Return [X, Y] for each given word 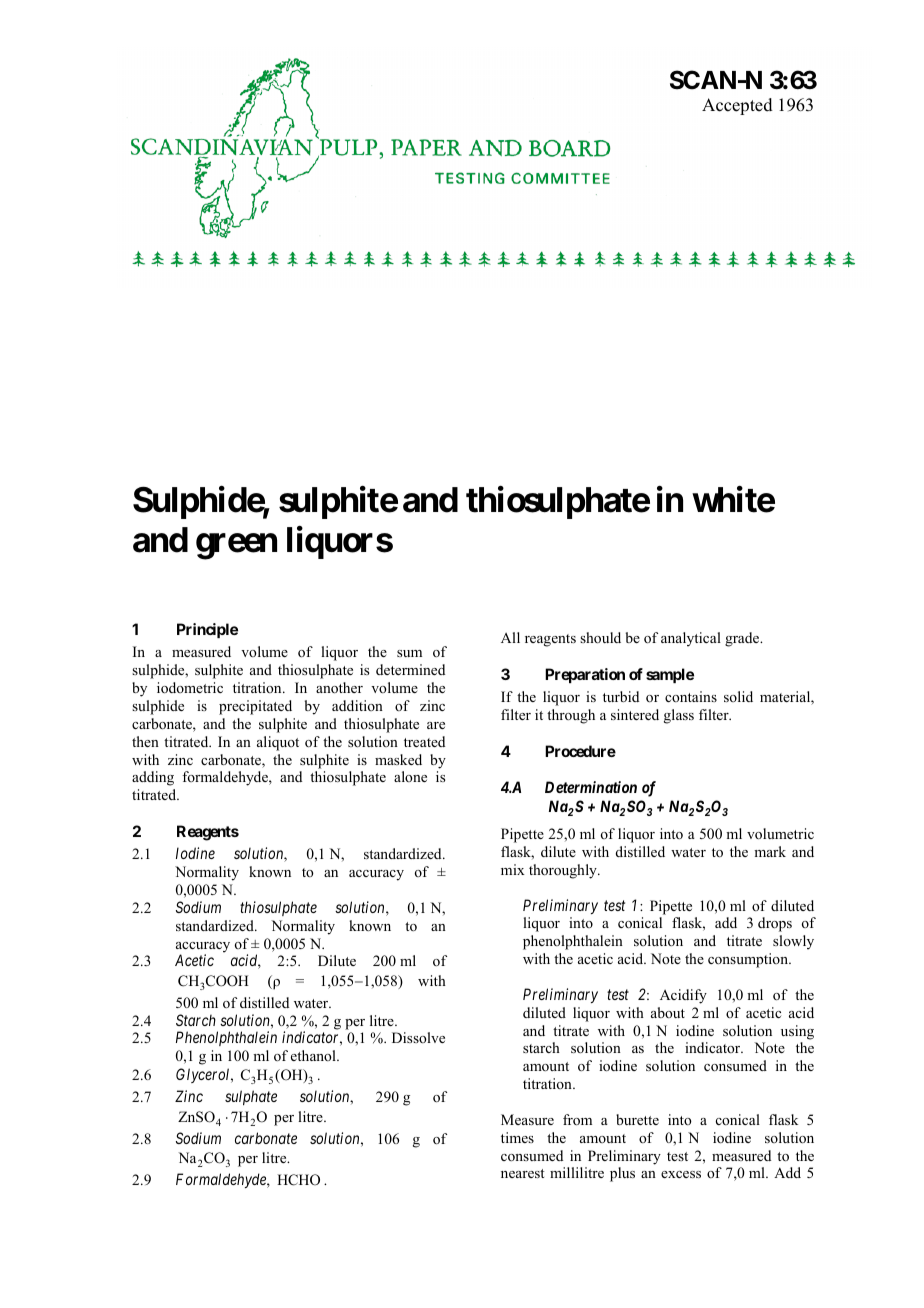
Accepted [737, 106]
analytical [691, 639]
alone [410, 776]
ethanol [314, 1055]
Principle [207, 630]
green [236, 547]
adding [153, 778]
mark [770, 851]
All [510, 637]
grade [743, 639]
